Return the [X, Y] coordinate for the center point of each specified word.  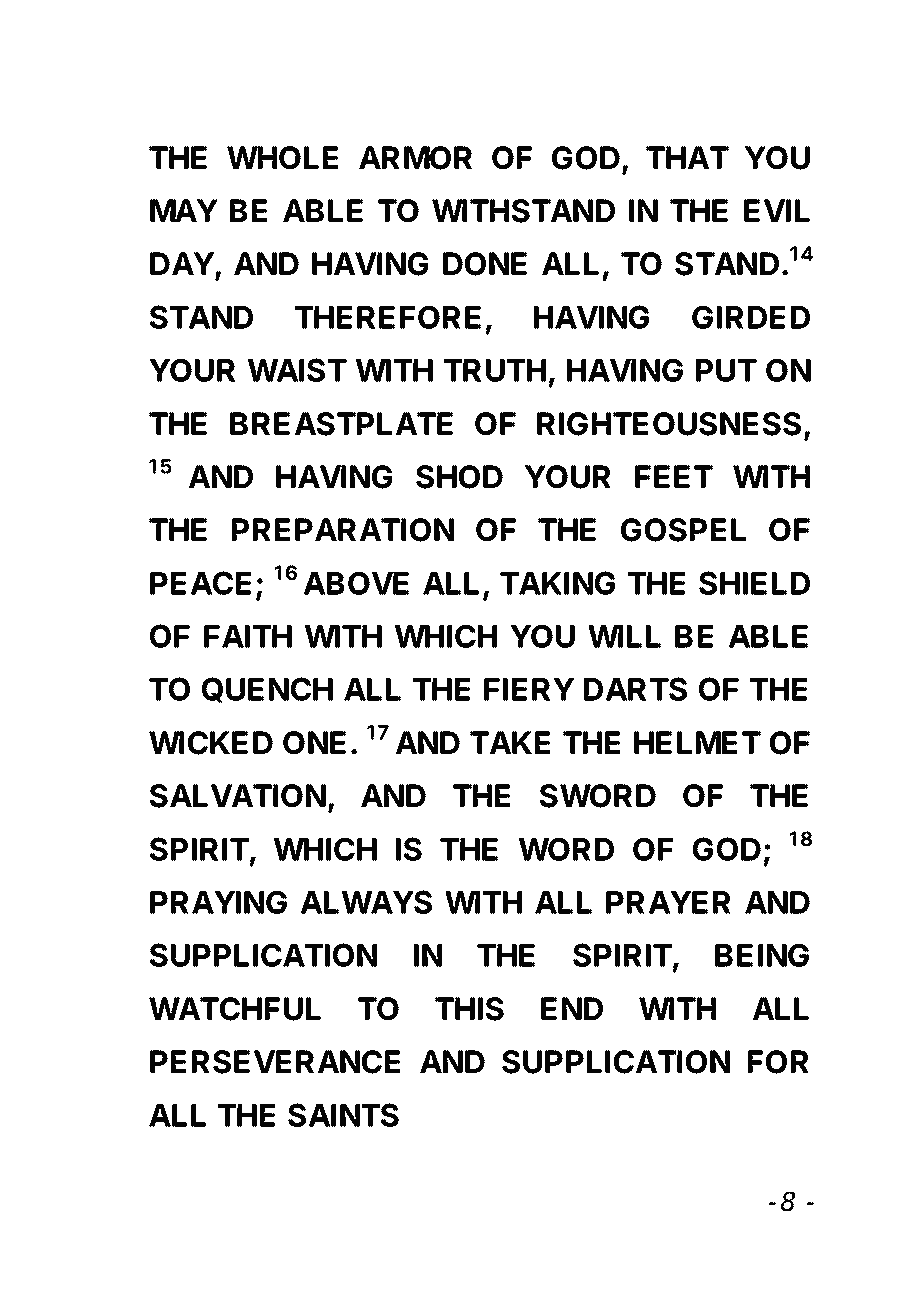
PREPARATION [343, 530]
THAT [687, 157]
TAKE [510, 742]
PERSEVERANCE [275, 1062]
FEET [674, 476]
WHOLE [282, 158]
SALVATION [238, 796]
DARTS [635, 689]
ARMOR [415, 158]
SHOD [459, 477]
